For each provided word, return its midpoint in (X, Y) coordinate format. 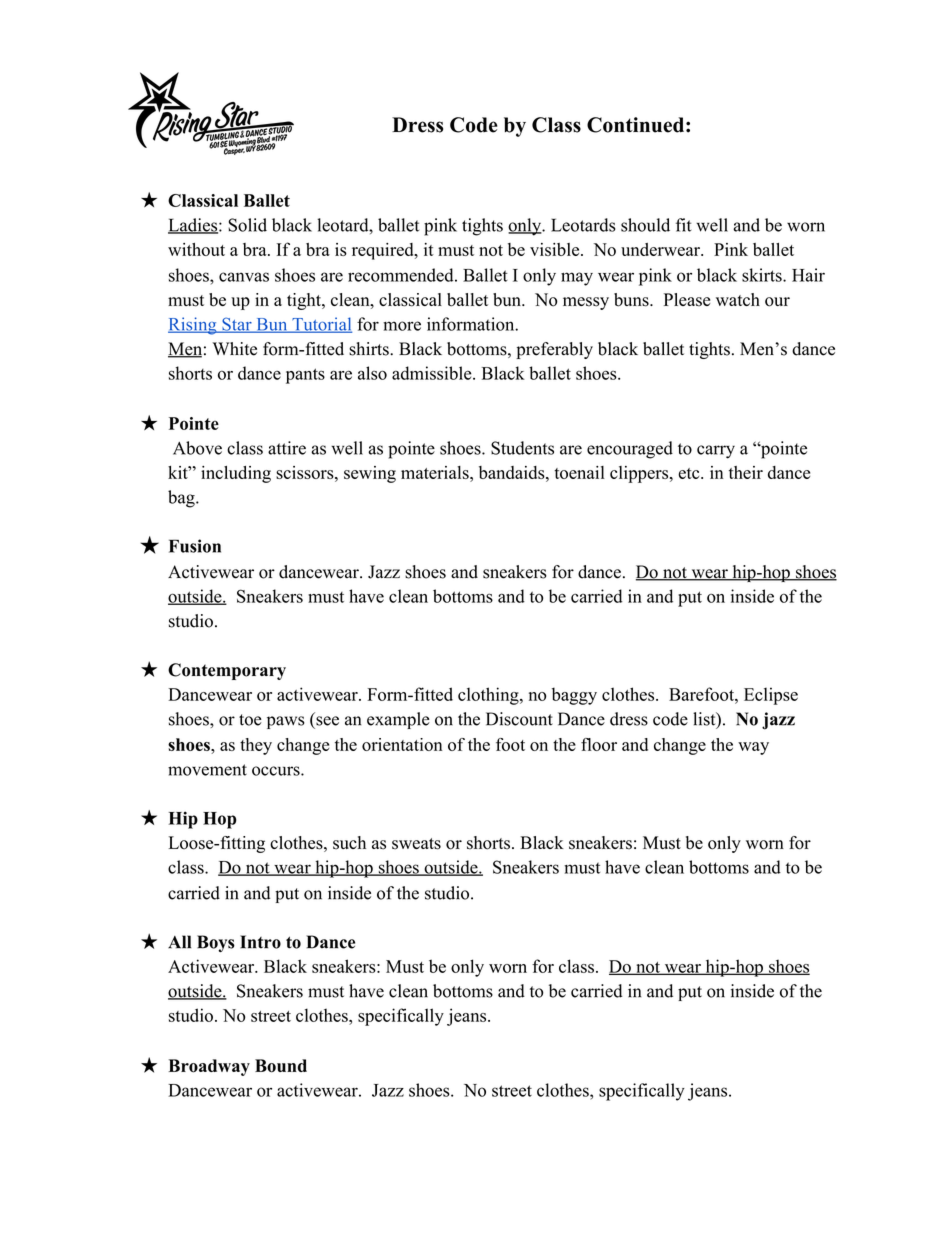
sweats (416, 844)
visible (554, 249)
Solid (247, 225)
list (705, 719)
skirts (763, 275)
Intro (260, 942)
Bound (281, 1066)
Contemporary (227, 671)
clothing (489, 696)
